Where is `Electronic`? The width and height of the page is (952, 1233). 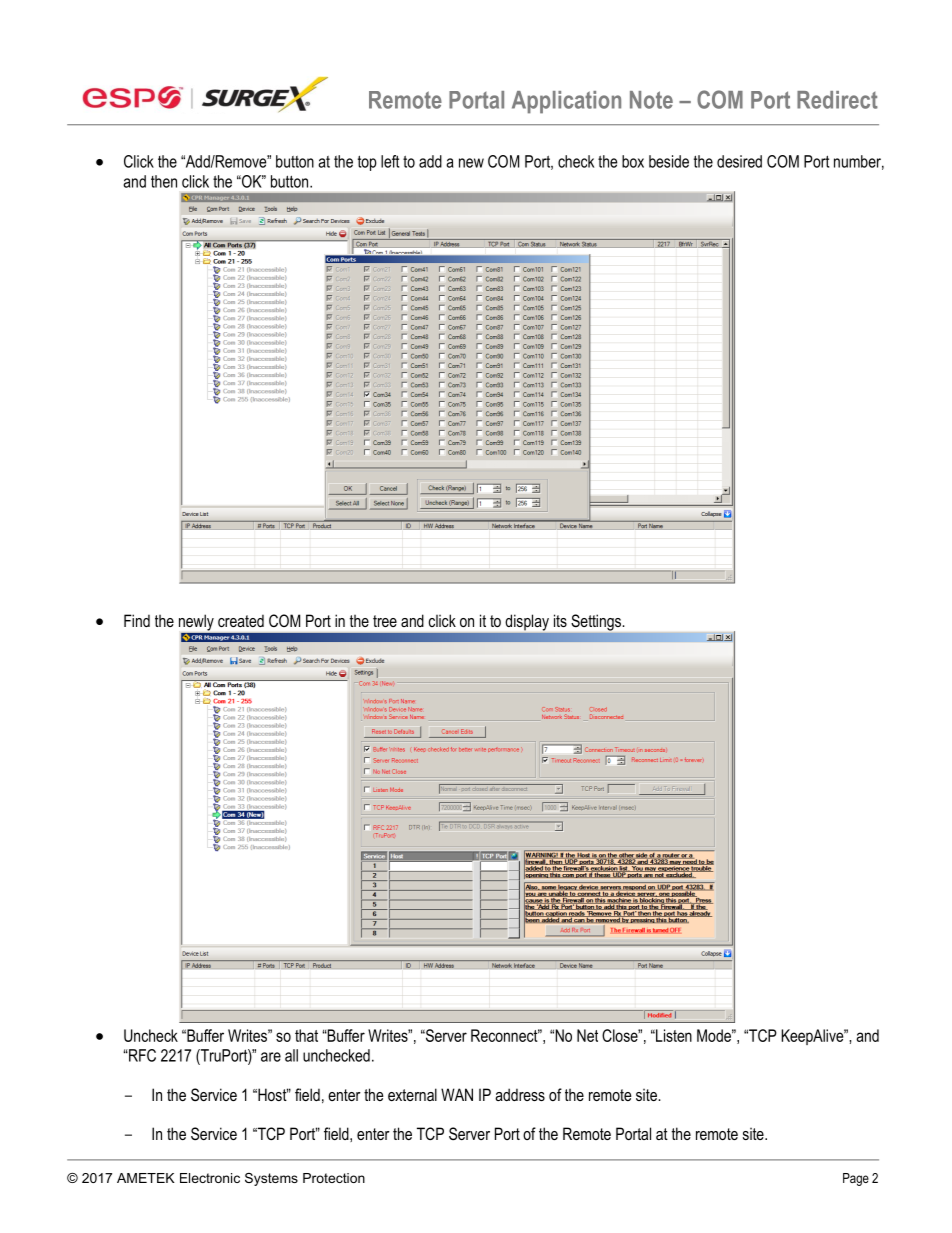
Electronic is located at coordinates (210, 1178).
